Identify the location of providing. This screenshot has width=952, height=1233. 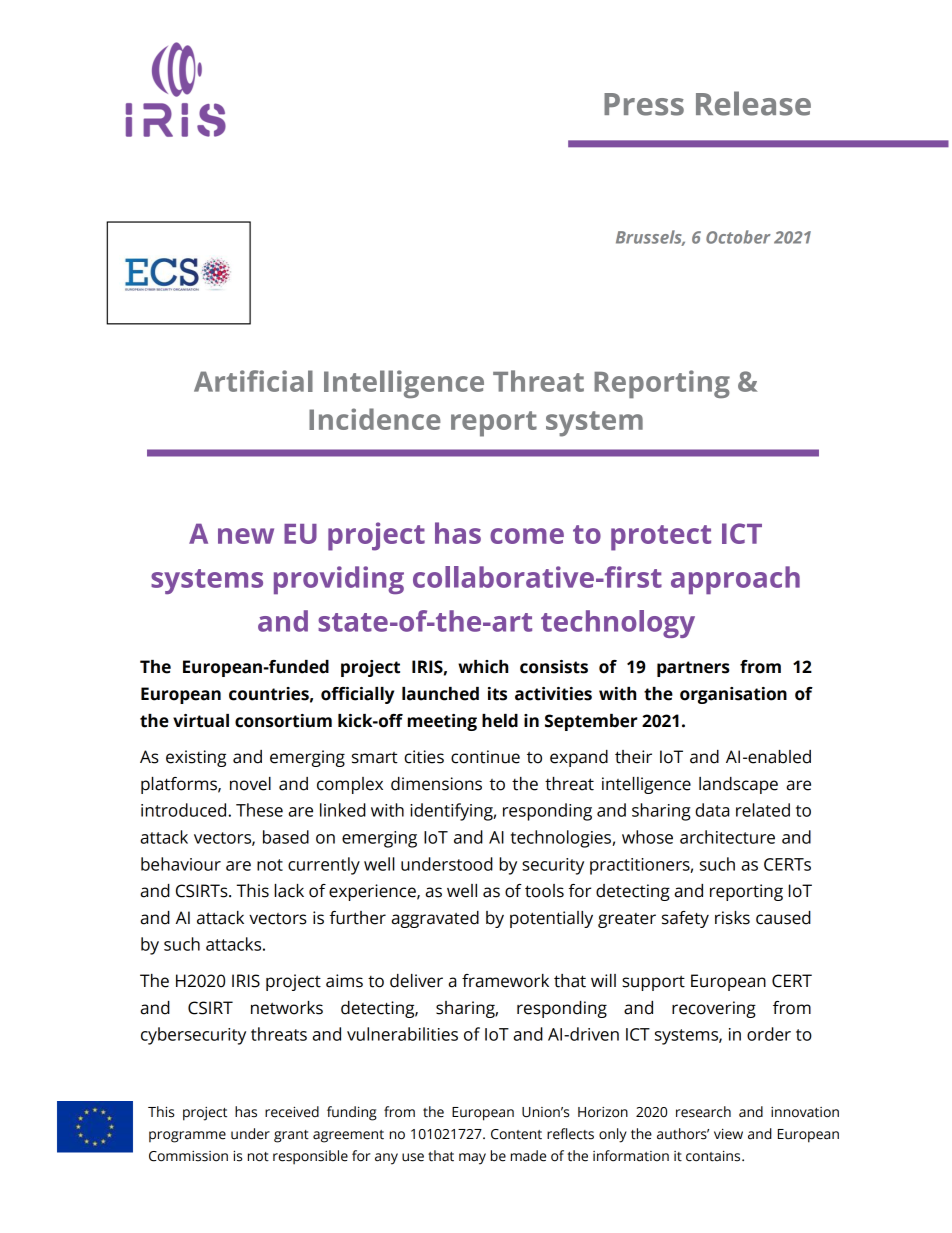
(339, 580).
